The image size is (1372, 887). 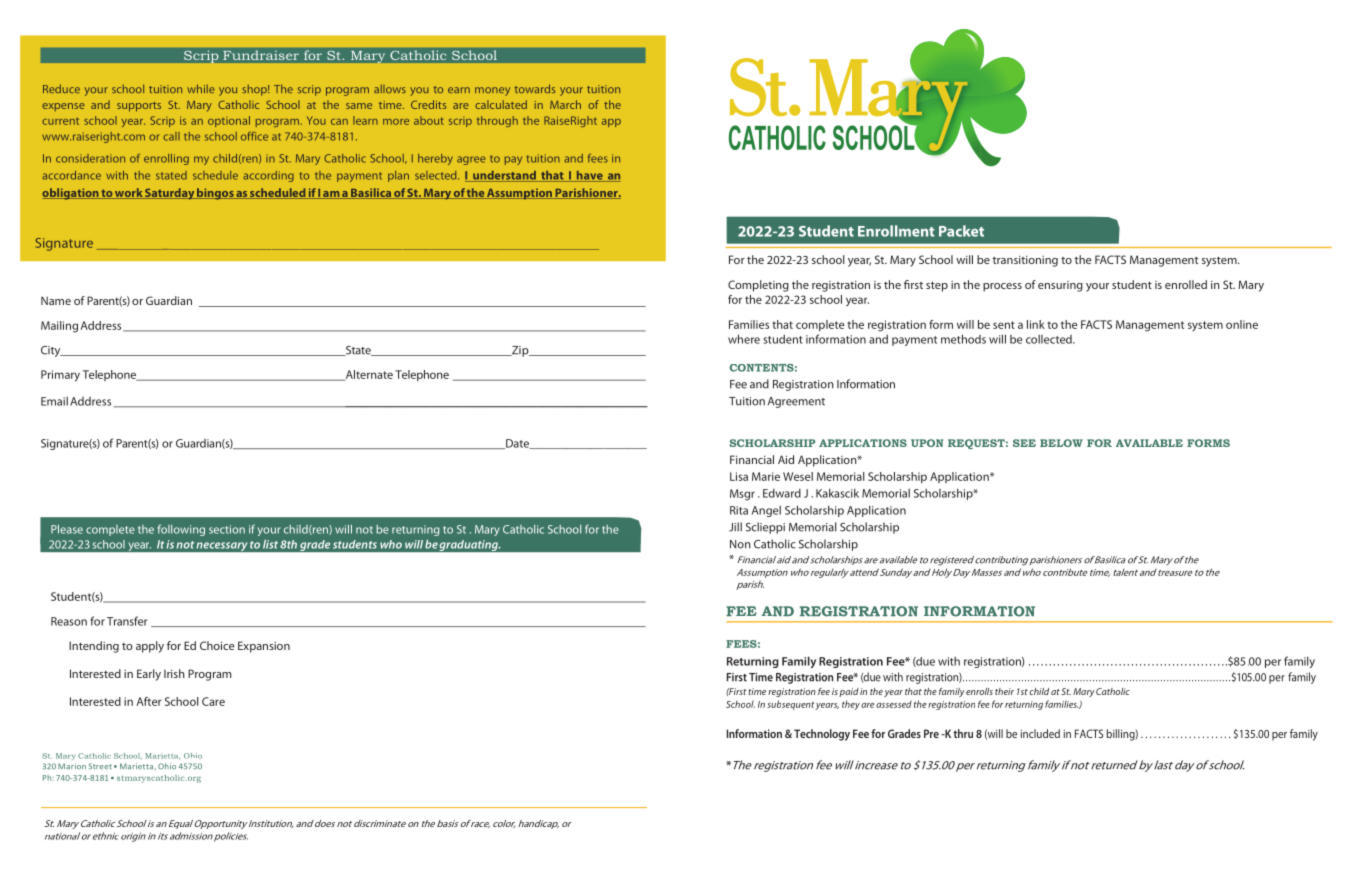 I want to click on transitioning, so click(x=1025, y=261).
